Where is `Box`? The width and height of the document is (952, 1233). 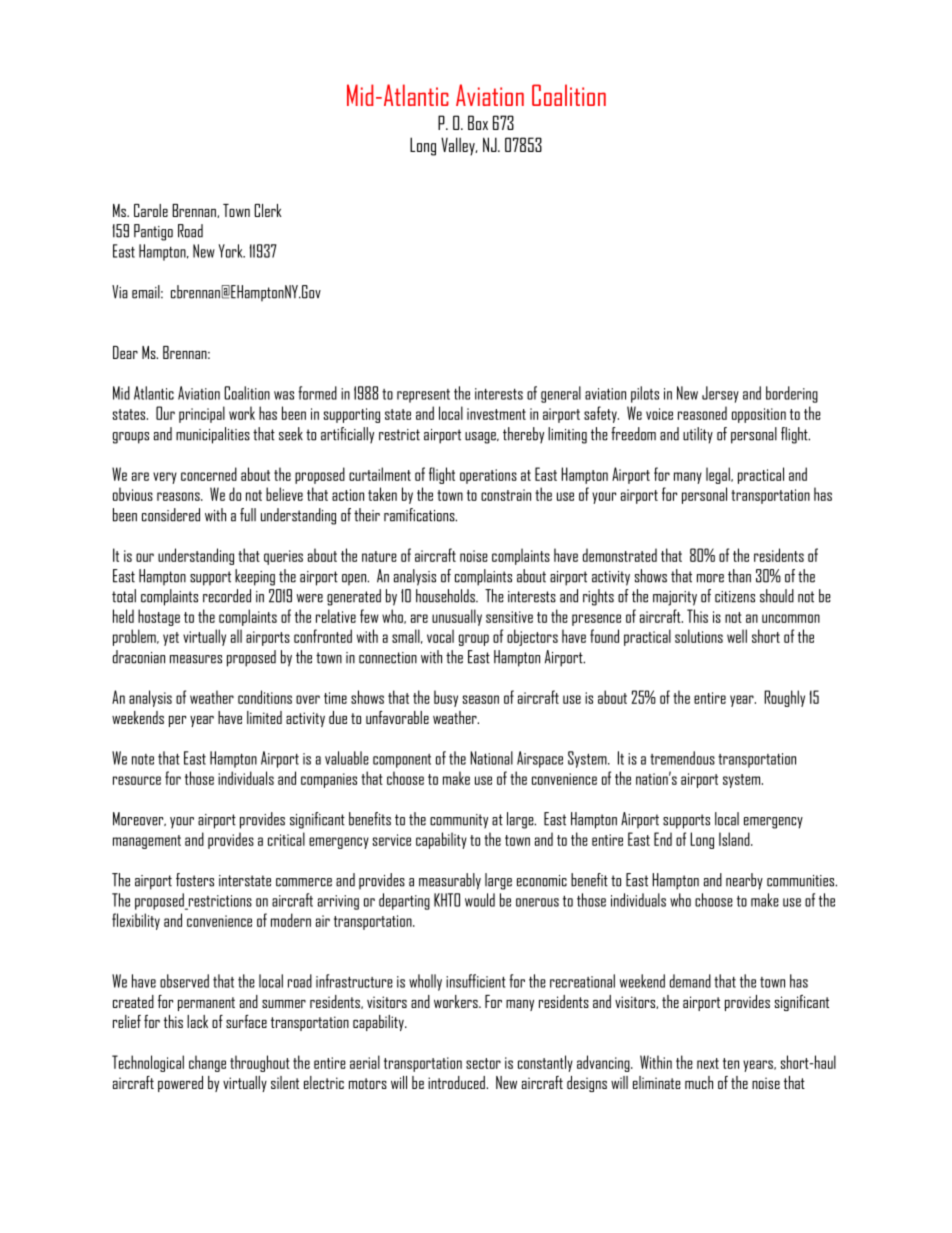 Box is located at coordinates (478, 122).
